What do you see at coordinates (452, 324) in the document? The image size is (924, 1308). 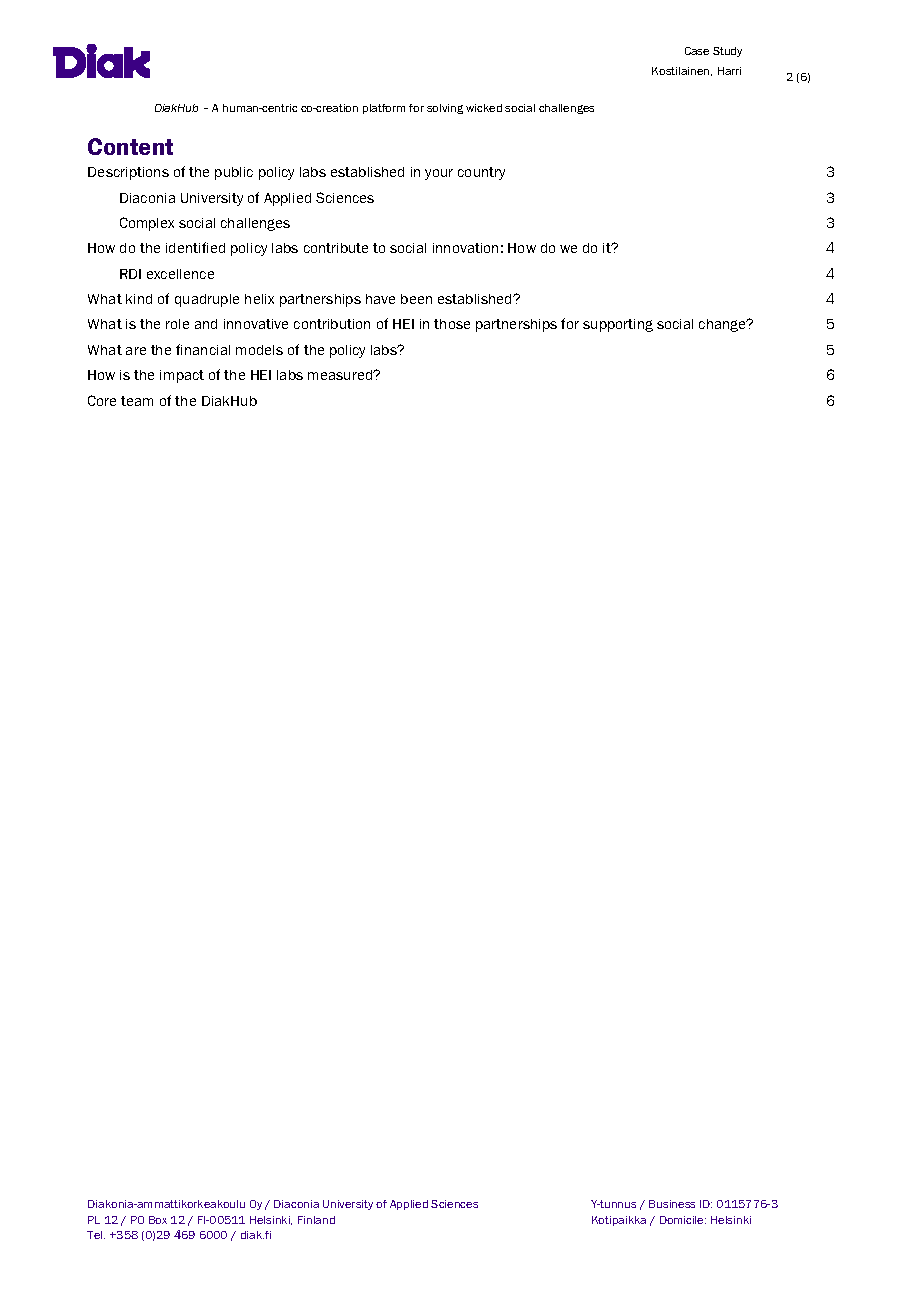 I see `those` at bounding box center [452, 324].
